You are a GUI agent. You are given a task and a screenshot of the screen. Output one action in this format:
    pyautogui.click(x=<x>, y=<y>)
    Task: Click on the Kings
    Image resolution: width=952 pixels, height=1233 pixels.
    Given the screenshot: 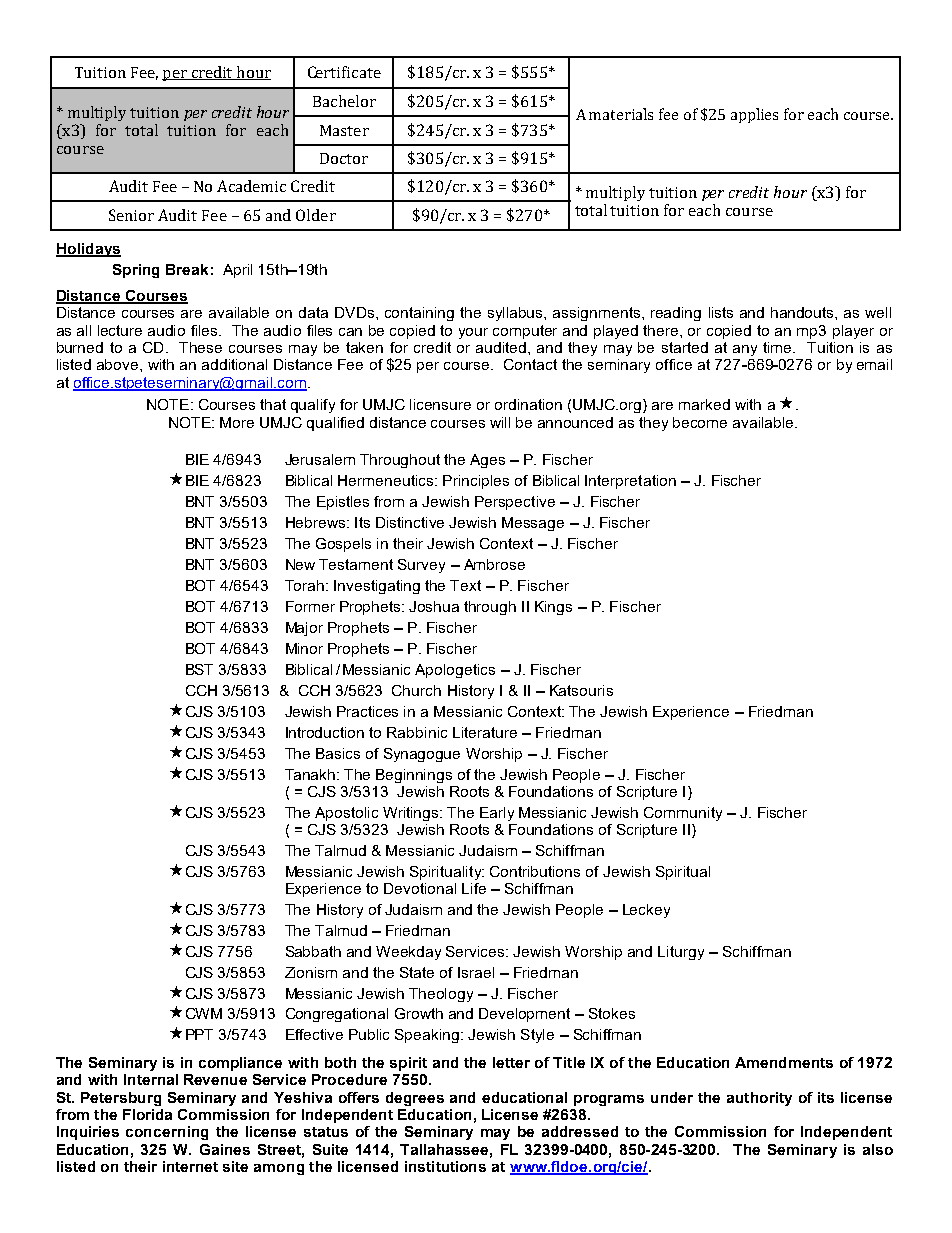 What is the action you would take?
    pyautogui.click(x=553, y=608)
